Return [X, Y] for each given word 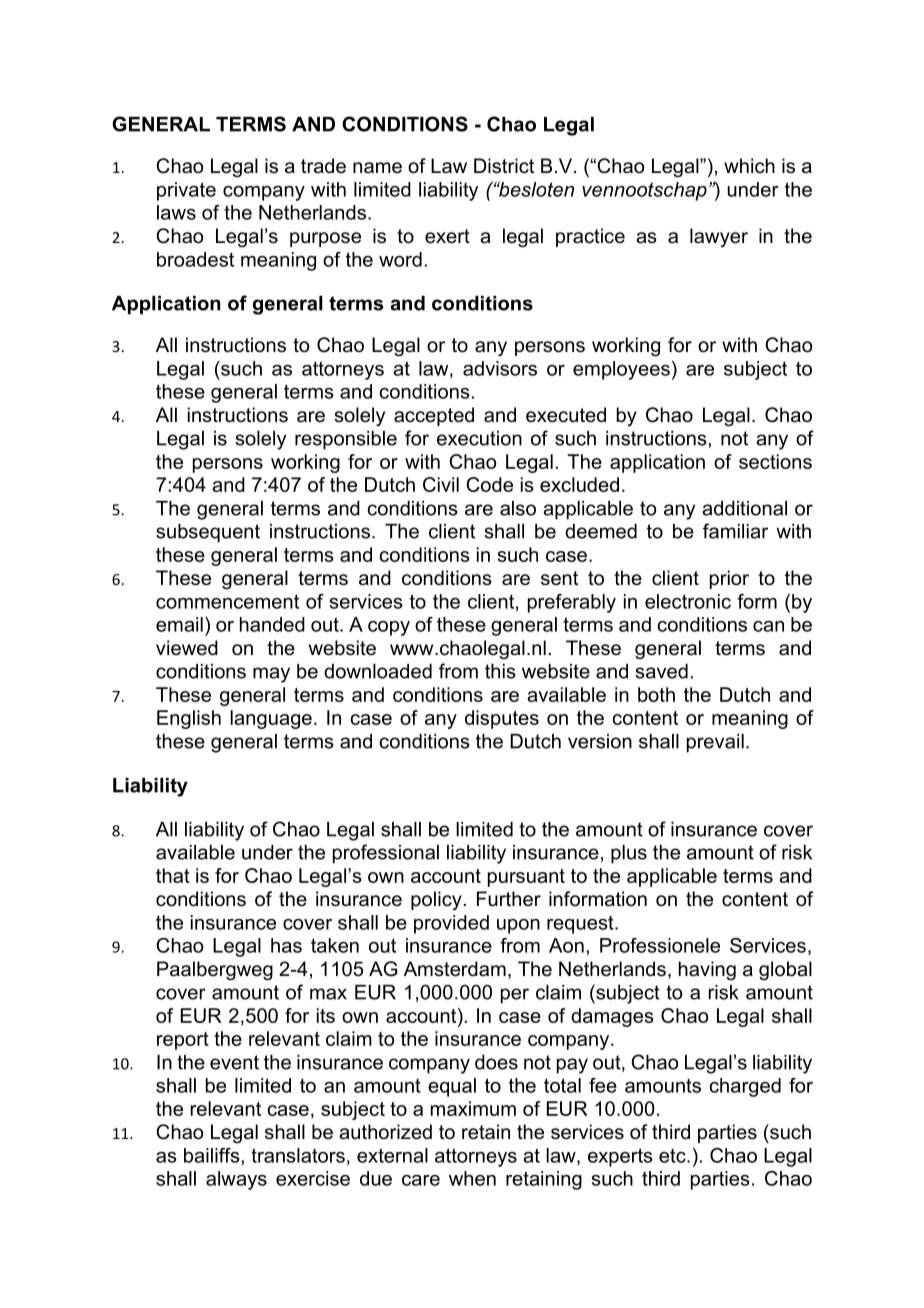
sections [775, 461]
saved [661, 671]
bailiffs [213, 1155]
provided [451, 924]
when [472, 1178]
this [500, 671]
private [186, 191]
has [286, 945]
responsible [346, 440]
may [271, 675]
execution [479, 438]
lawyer [719, 237]
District [504, 166]
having [707, 970]
